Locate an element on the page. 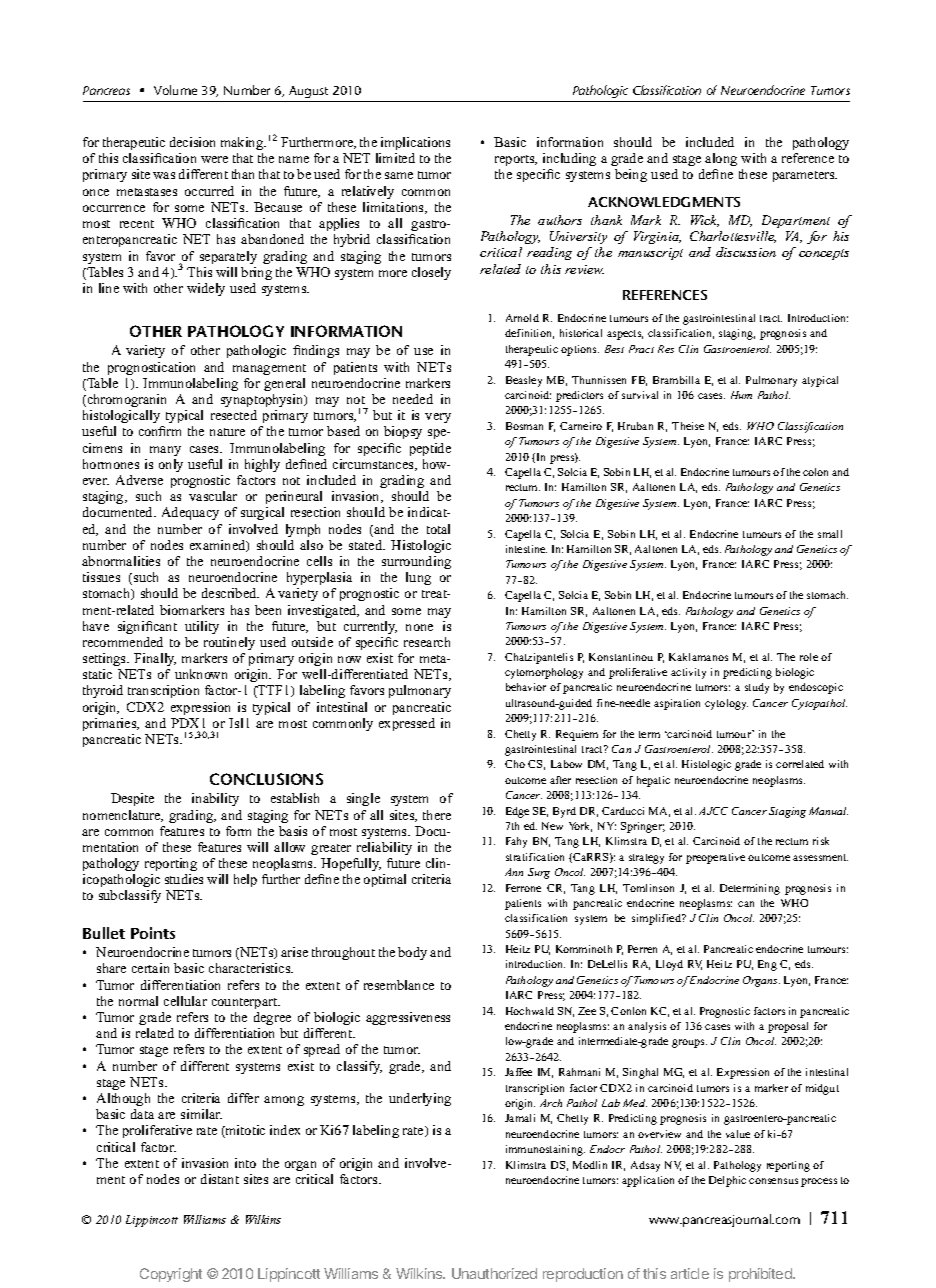 The image size is (936, 1288). decision is located at coordinates (192, 142).
